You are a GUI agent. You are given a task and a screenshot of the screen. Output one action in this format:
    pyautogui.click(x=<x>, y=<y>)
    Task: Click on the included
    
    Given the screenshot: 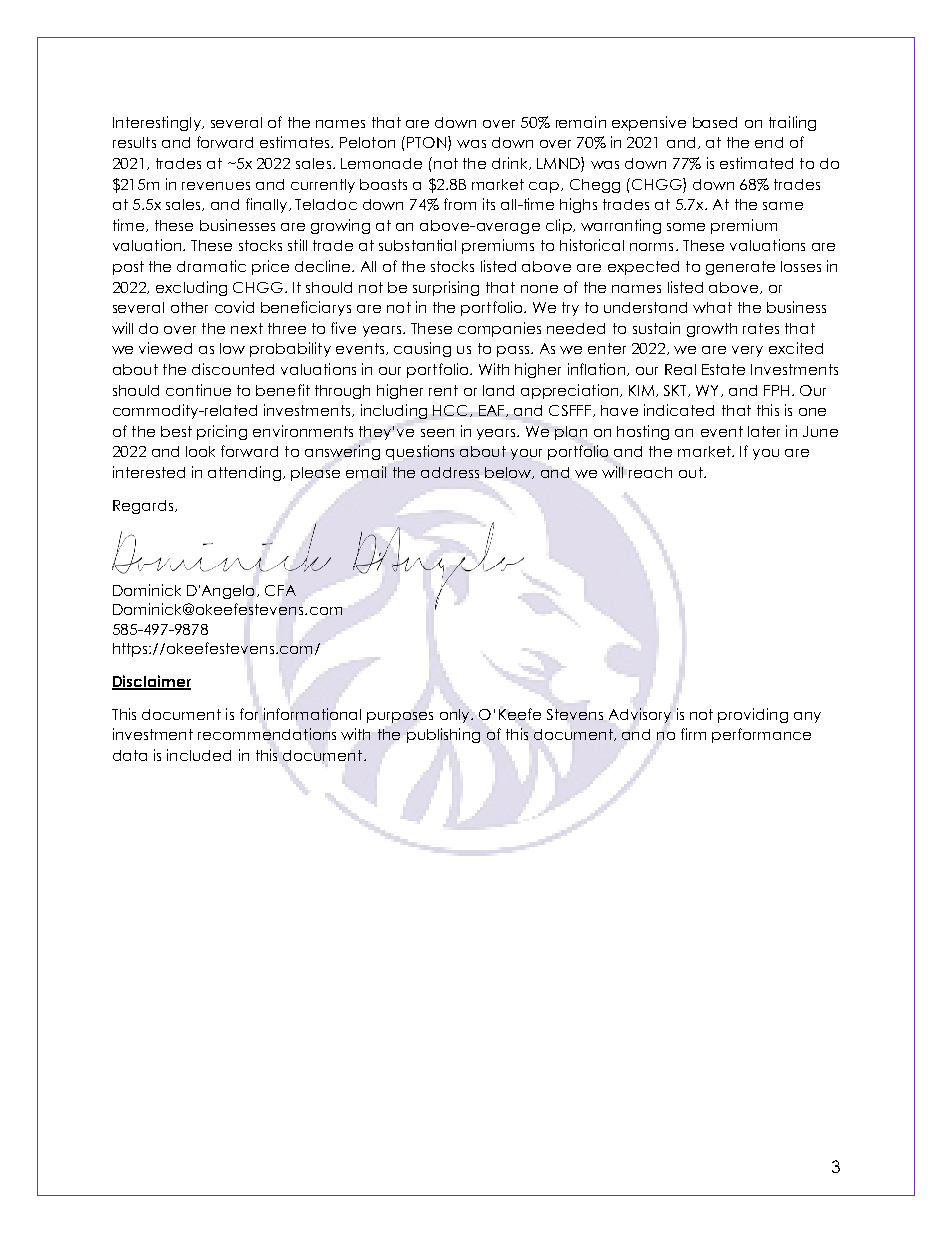 What is the action you would take?
    pyautogui.click(x=199, y=755)
